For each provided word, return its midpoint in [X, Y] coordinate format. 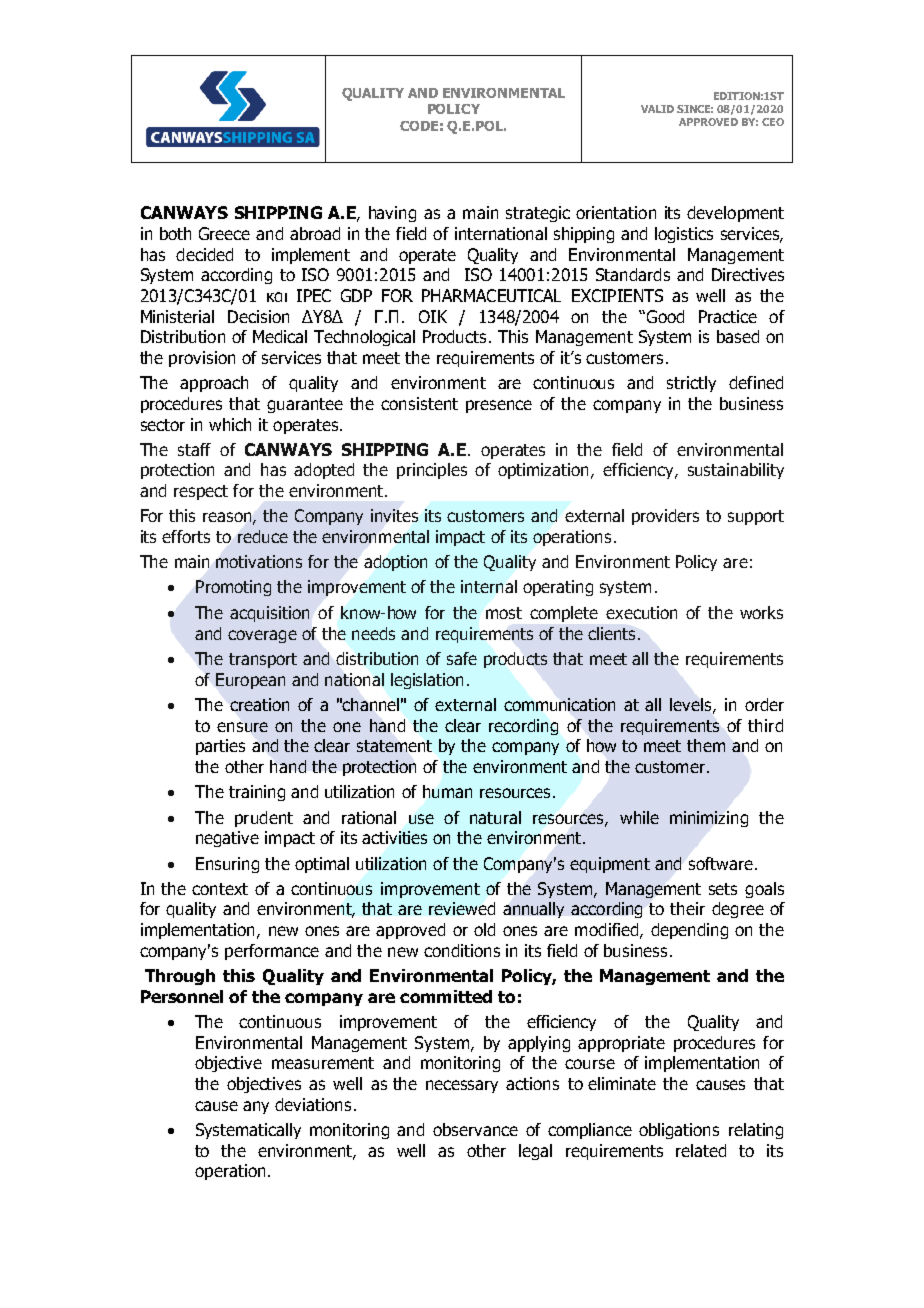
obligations [679, 1131]
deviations [313, 1104]
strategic [538, 214]
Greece [224, 233]
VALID [657, 109]
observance [475, 1129]
